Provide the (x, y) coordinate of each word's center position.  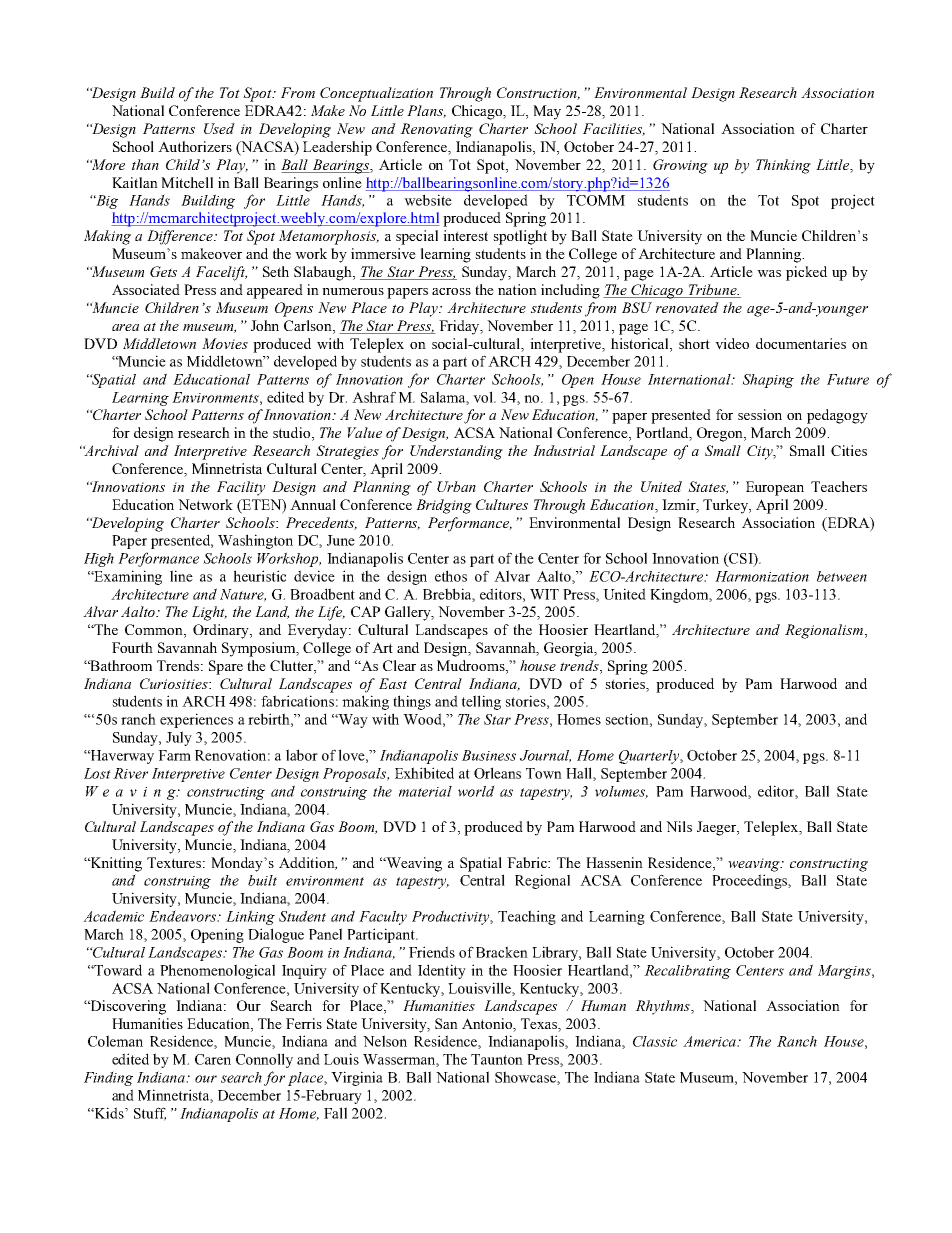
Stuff (150, 1114)
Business (489, 755)
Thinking (783, 166)
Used (219, 128)
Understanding (456, 452)
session (760, 414)
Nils (679, 826)
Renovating (436, 130)
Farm (174, 755)
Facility (241, 488)
